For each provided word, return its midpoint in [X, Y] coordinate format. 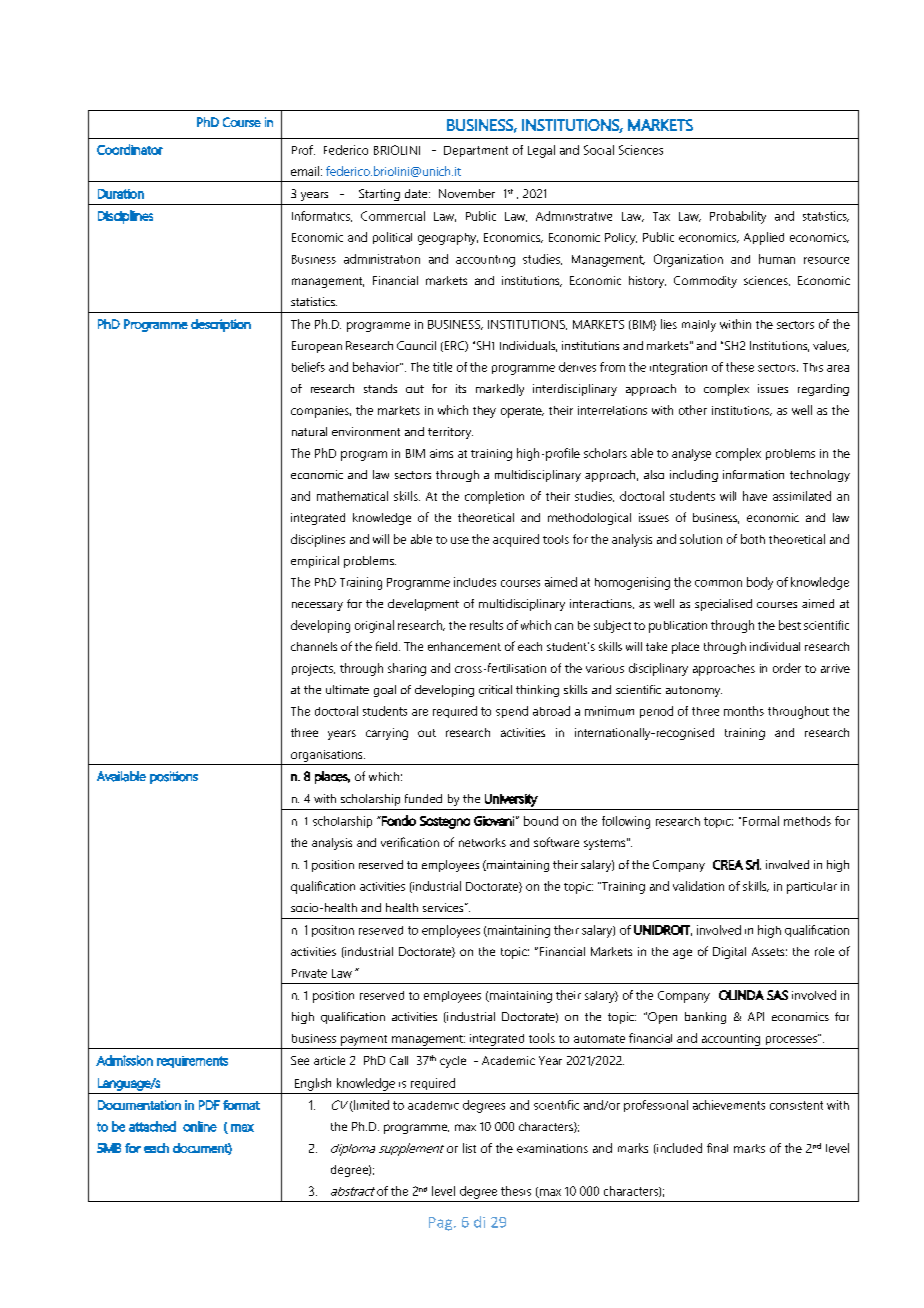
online [200, 1126]
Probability [738, 217]
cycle [453, 1062]
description [221, 325]
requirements [192, 1062]
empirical [315, 562]
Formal [761, 821]
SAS [777, 995]
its [461, 388]
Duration [121, 194]
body [760, 583]
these [740, 367]
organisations [328, 756]
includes [475, 582]
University [511, 800]
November [467, 193]
